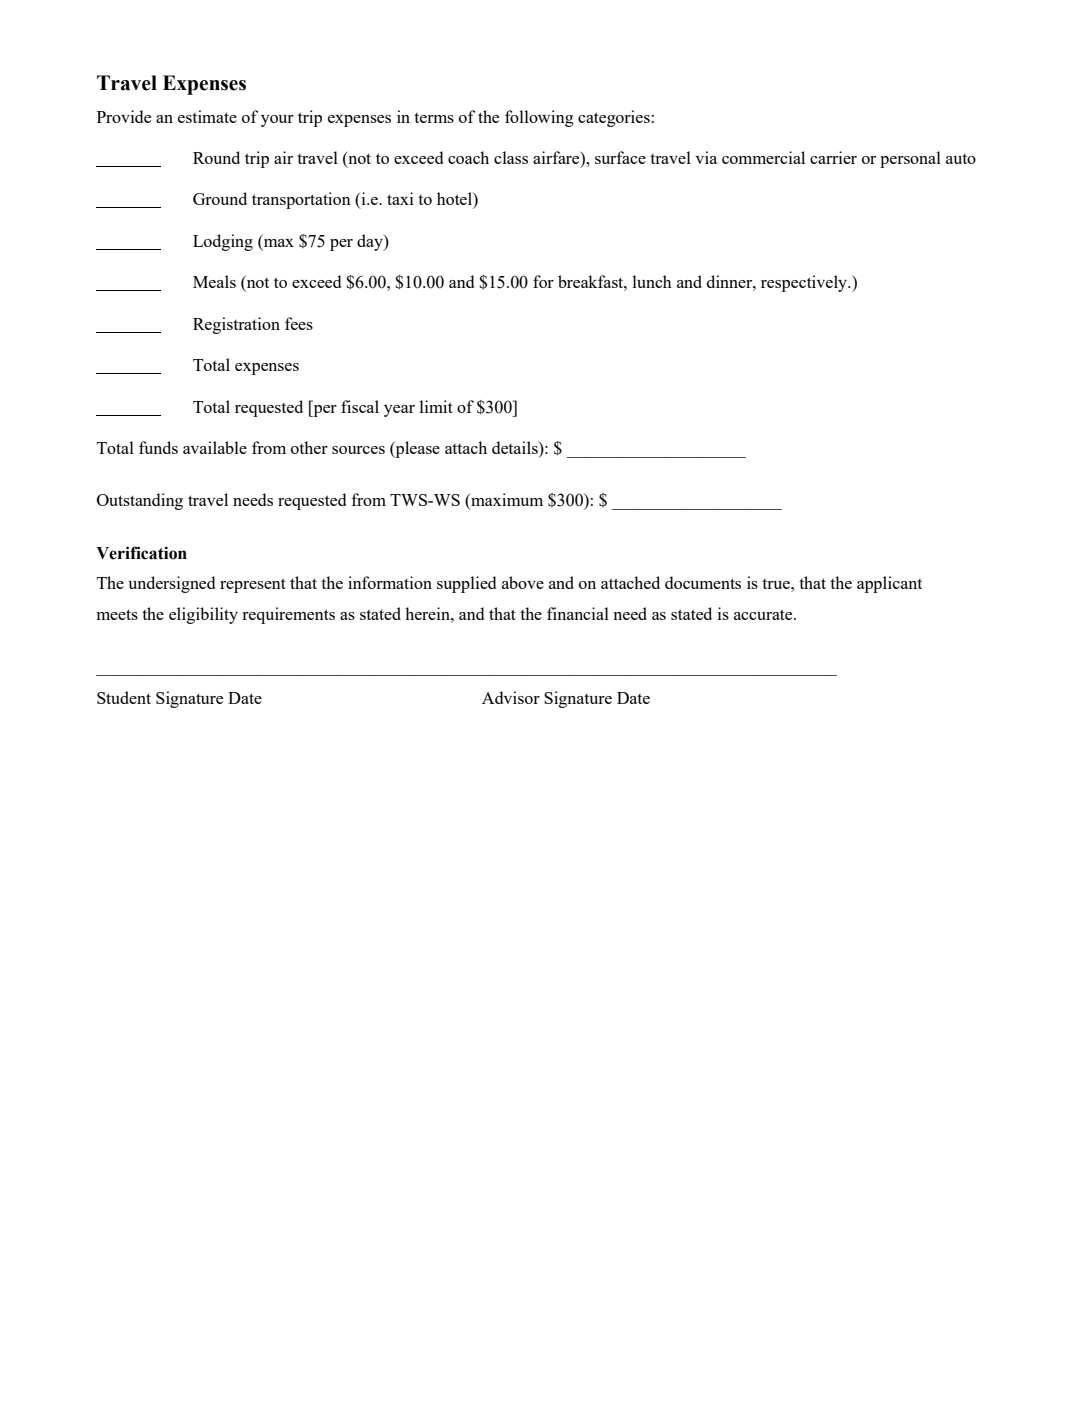  What do you see at coordinates (764, 614) in the image?
I see `accurate` at bounding box center [764, 614].
